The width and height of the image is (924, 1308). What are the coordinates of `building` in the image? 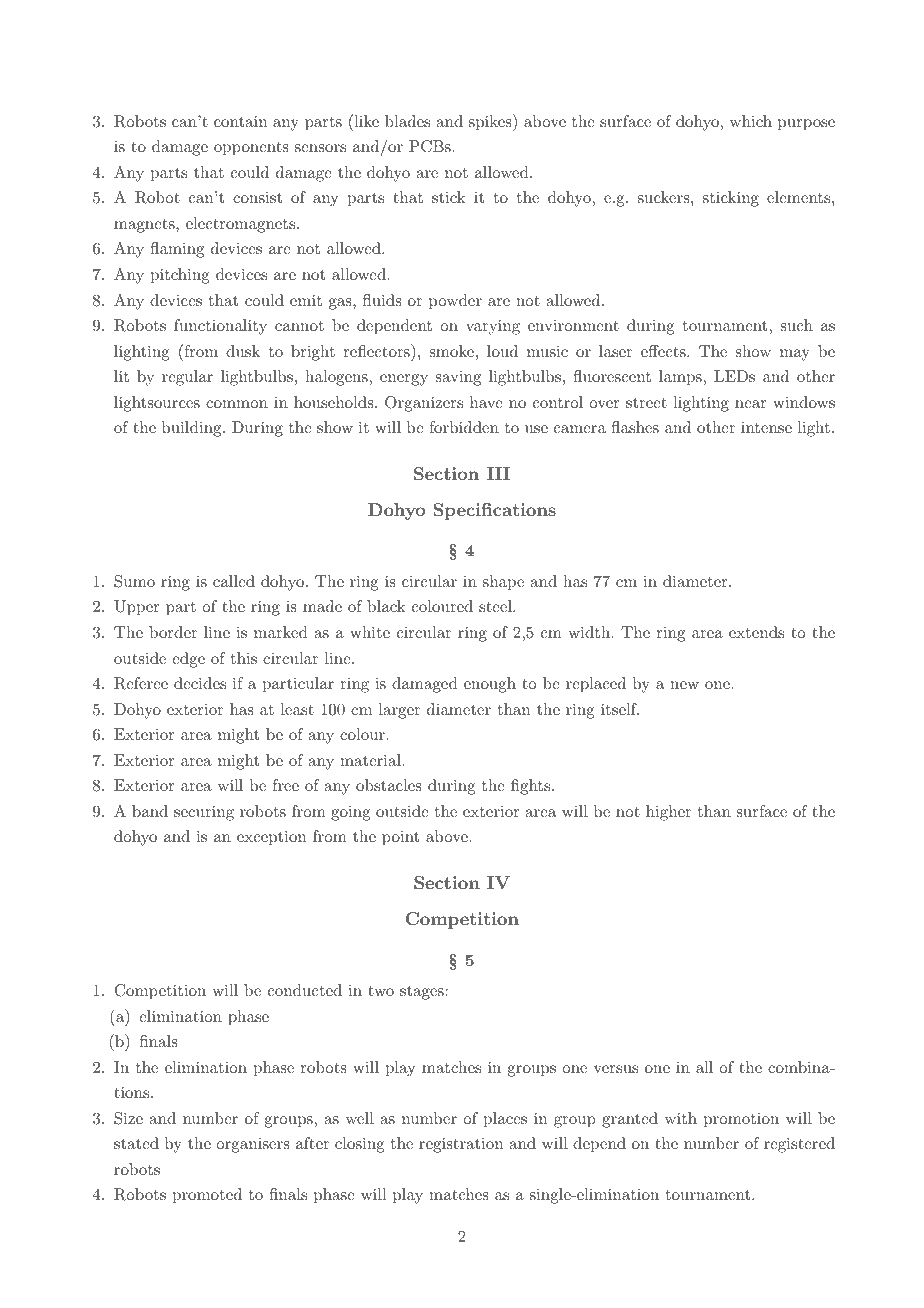 It's located at (193, 429).
